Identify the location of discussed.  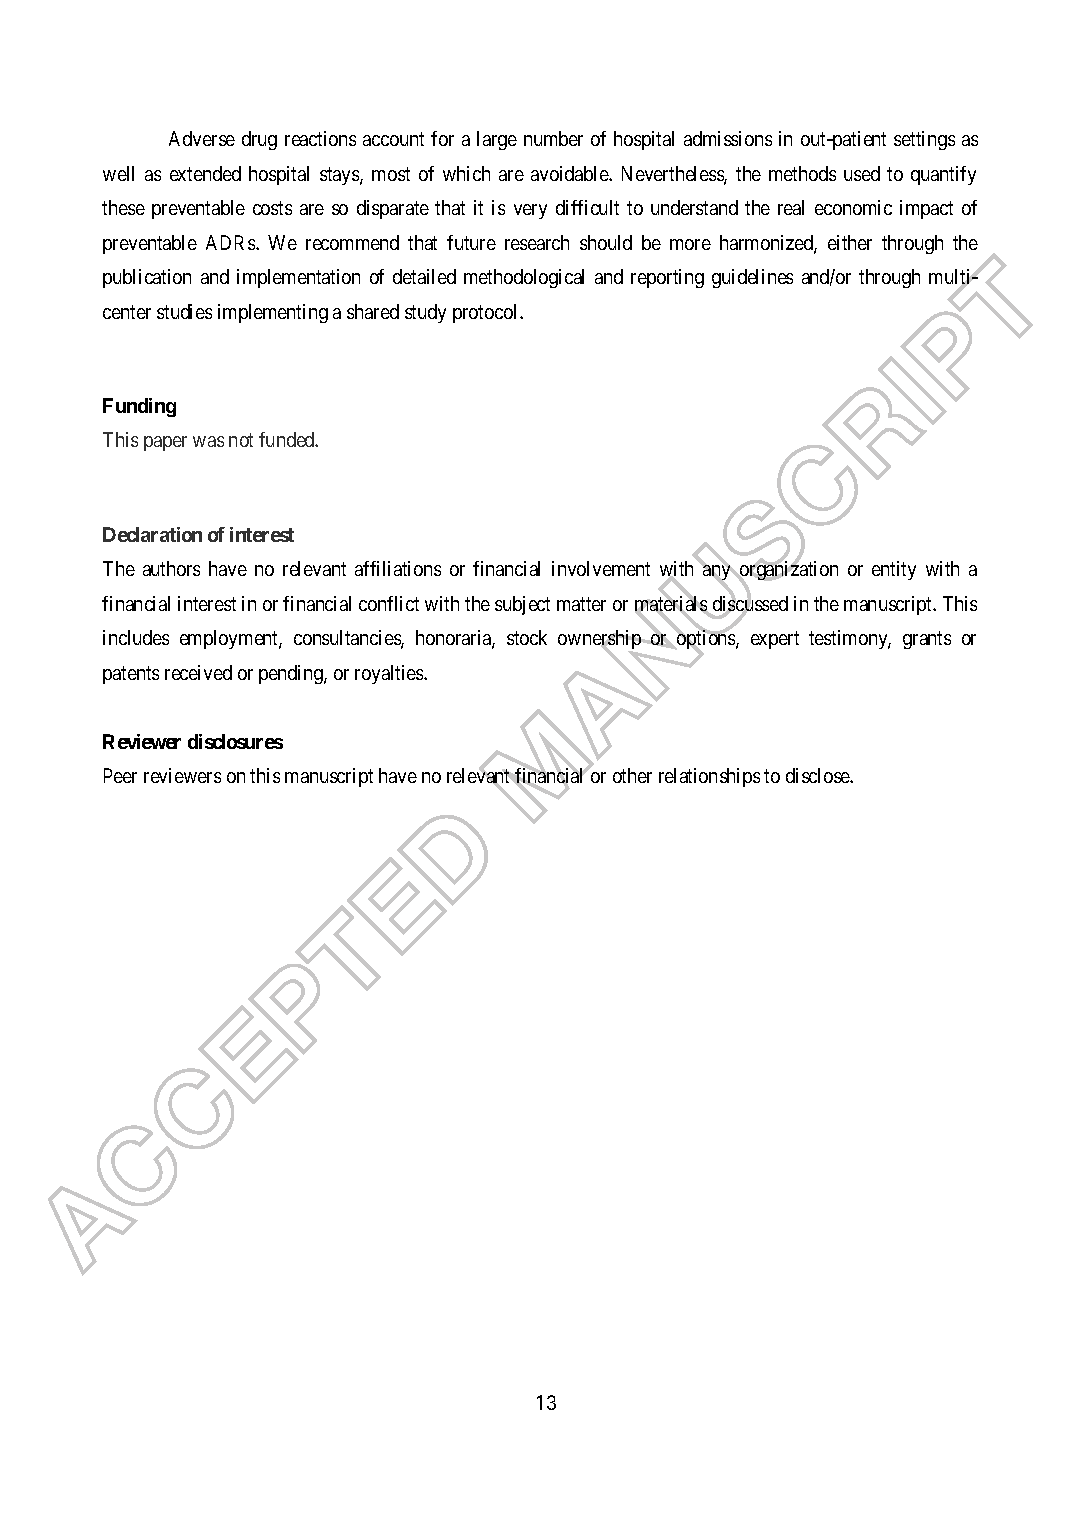
(749, 604).
